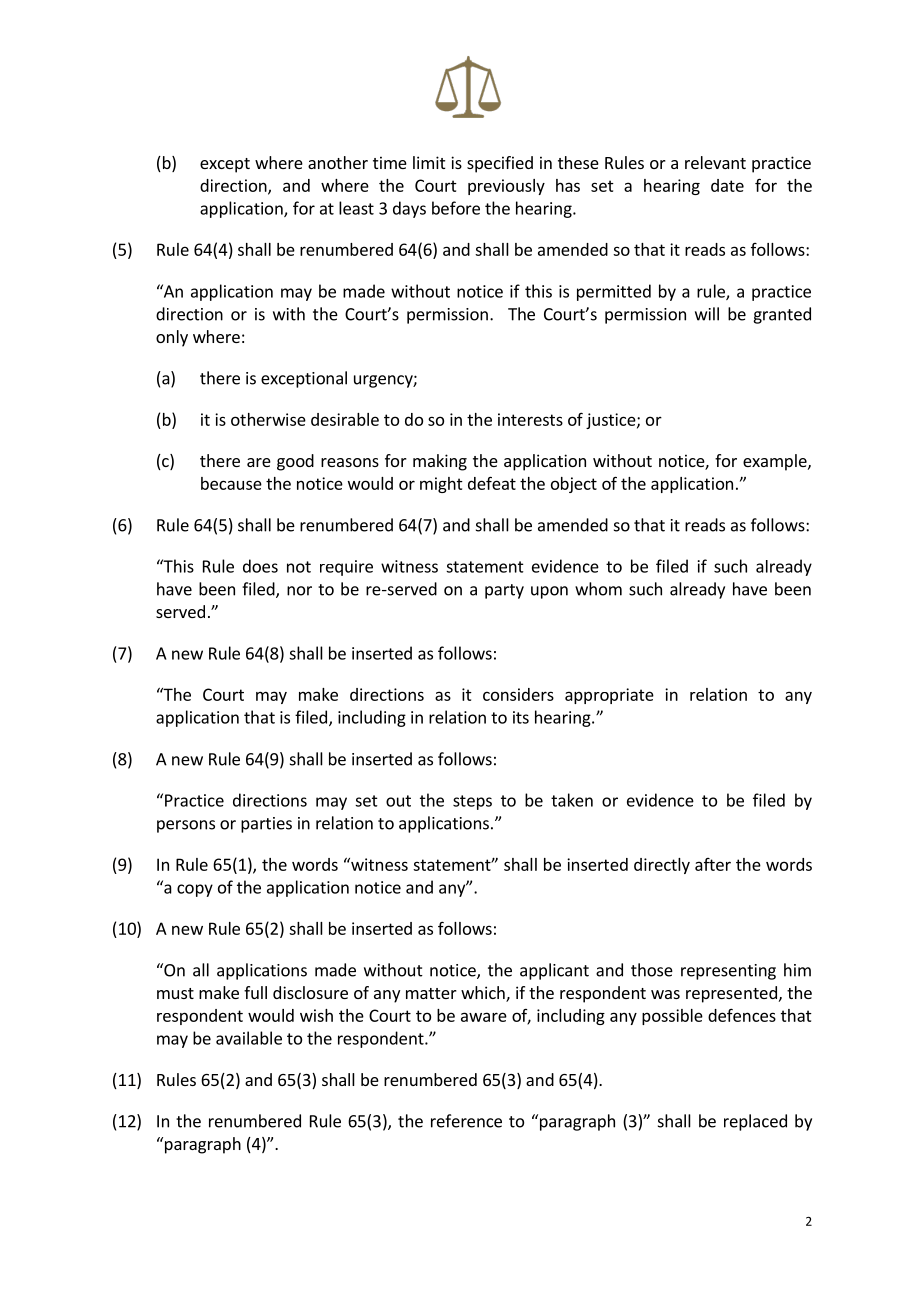 The height and width of the screenshot is (1308, 924). What do you see at coordinates (506, 187) in the screenshot?
I see `previously` at bounding box center [506, 187].
